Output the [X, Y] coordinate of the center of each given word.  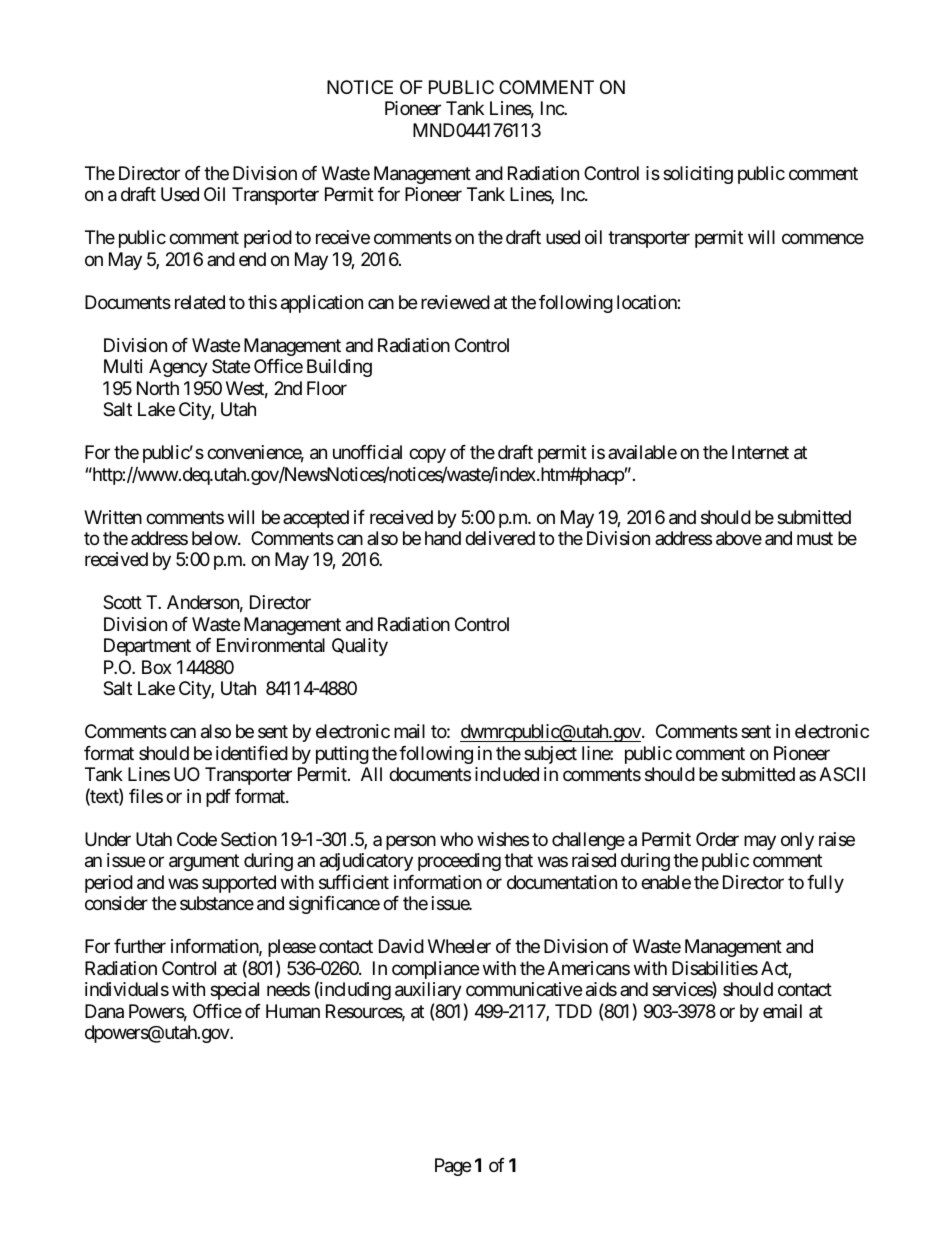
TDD [573, 1011]
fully [825, 884]
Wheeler [459, 946]
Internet [760, 452]
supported [239, 884]
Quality [360, 647]
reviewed [455, 302]
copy [427, 456]
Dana [104, 1011]
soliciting [698, 175]
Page [453, 1167]
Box [157, 667]
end [252, 259]
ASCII [842, 774]
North [158, 388]
